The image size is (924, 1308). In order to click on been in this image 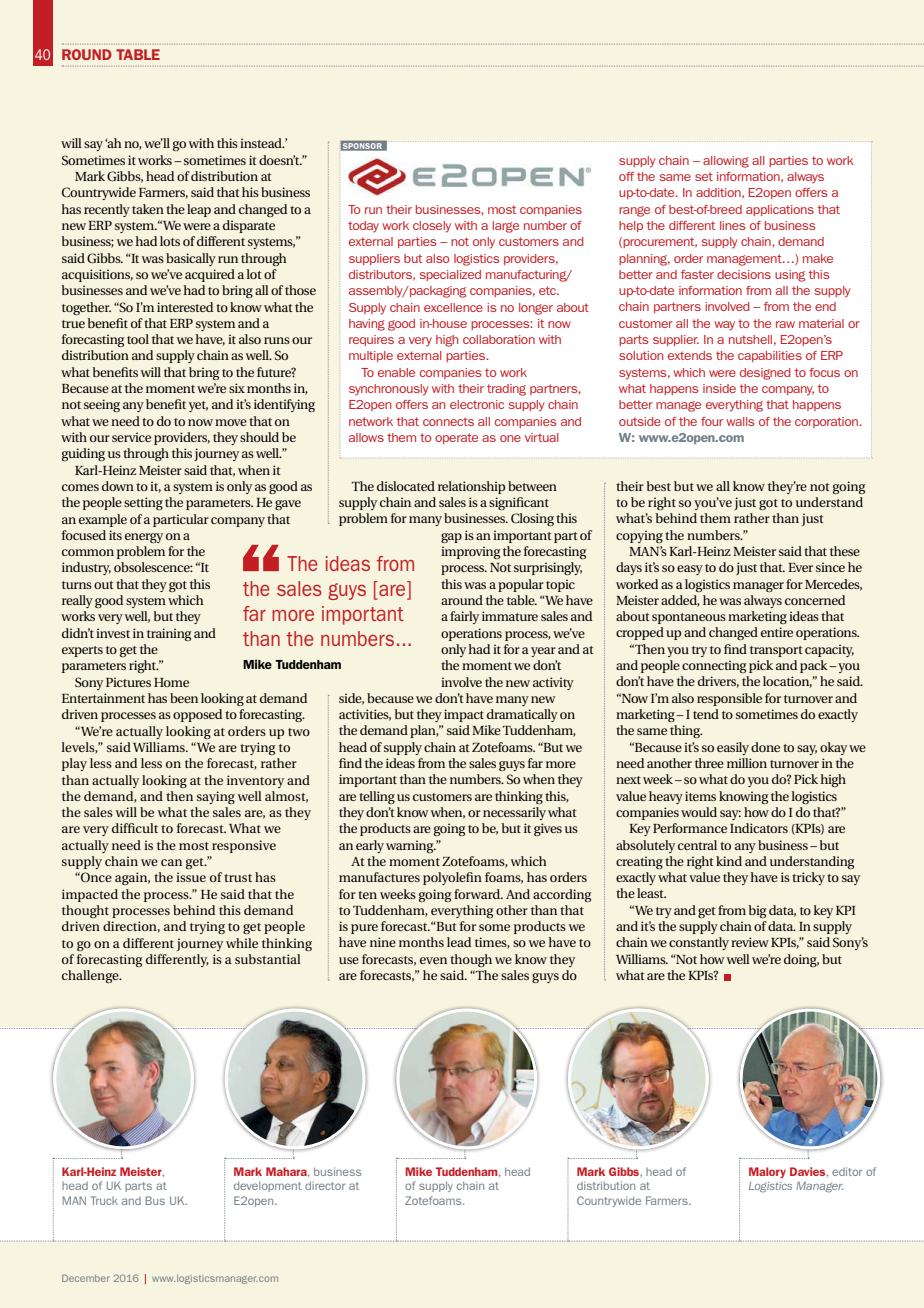, I will do `click(184, 698)`.
